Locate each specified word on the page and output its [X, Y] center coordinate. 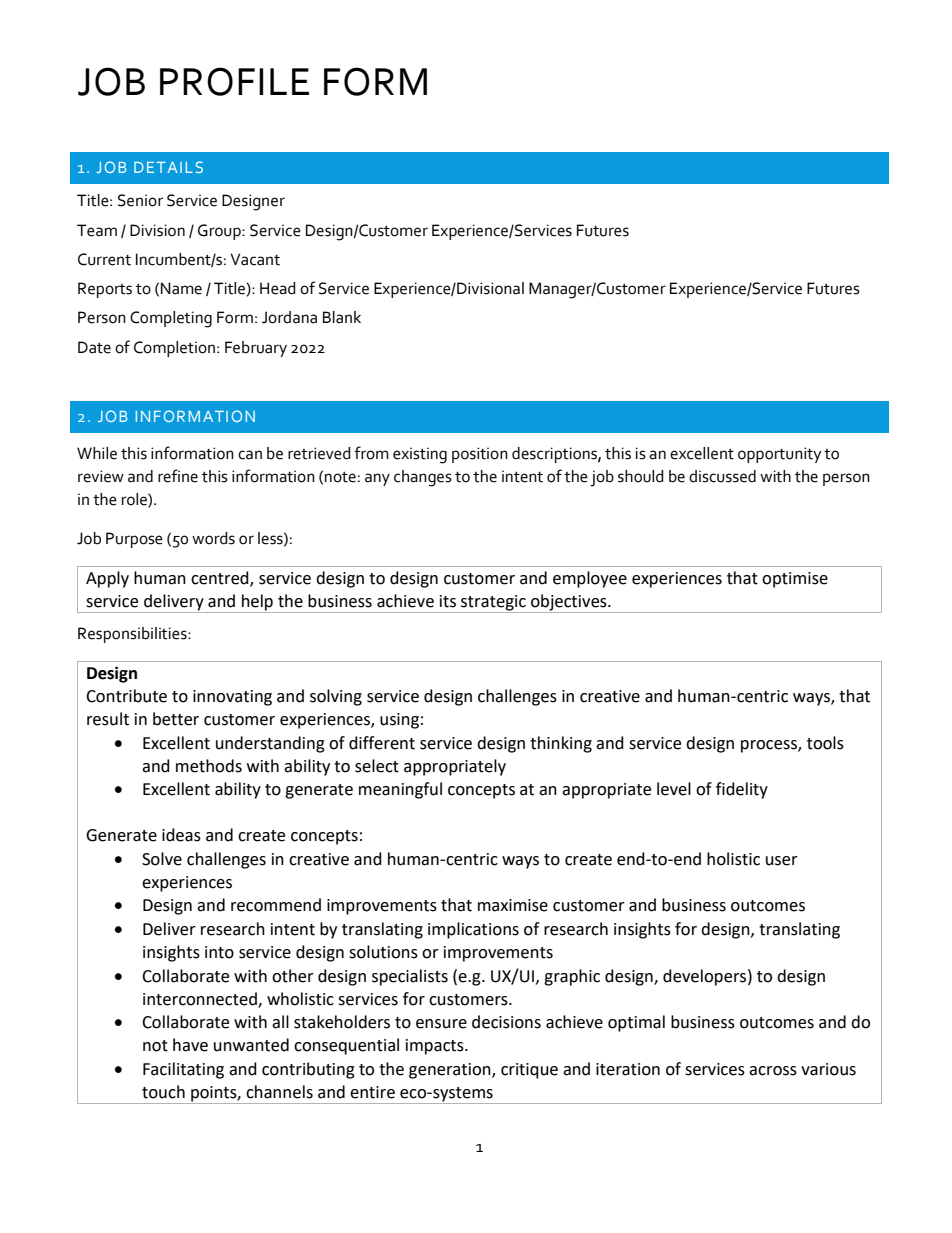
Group [220, 232]
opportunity [780, 455]
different [382, 743]
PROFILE [234, 81]
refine [178, 476]
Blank [342, 317]
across [773, 1071]
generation [451, 1071]
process [770, 746]
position [480, 455]
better [176, 719]
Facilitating [183, 1070]
